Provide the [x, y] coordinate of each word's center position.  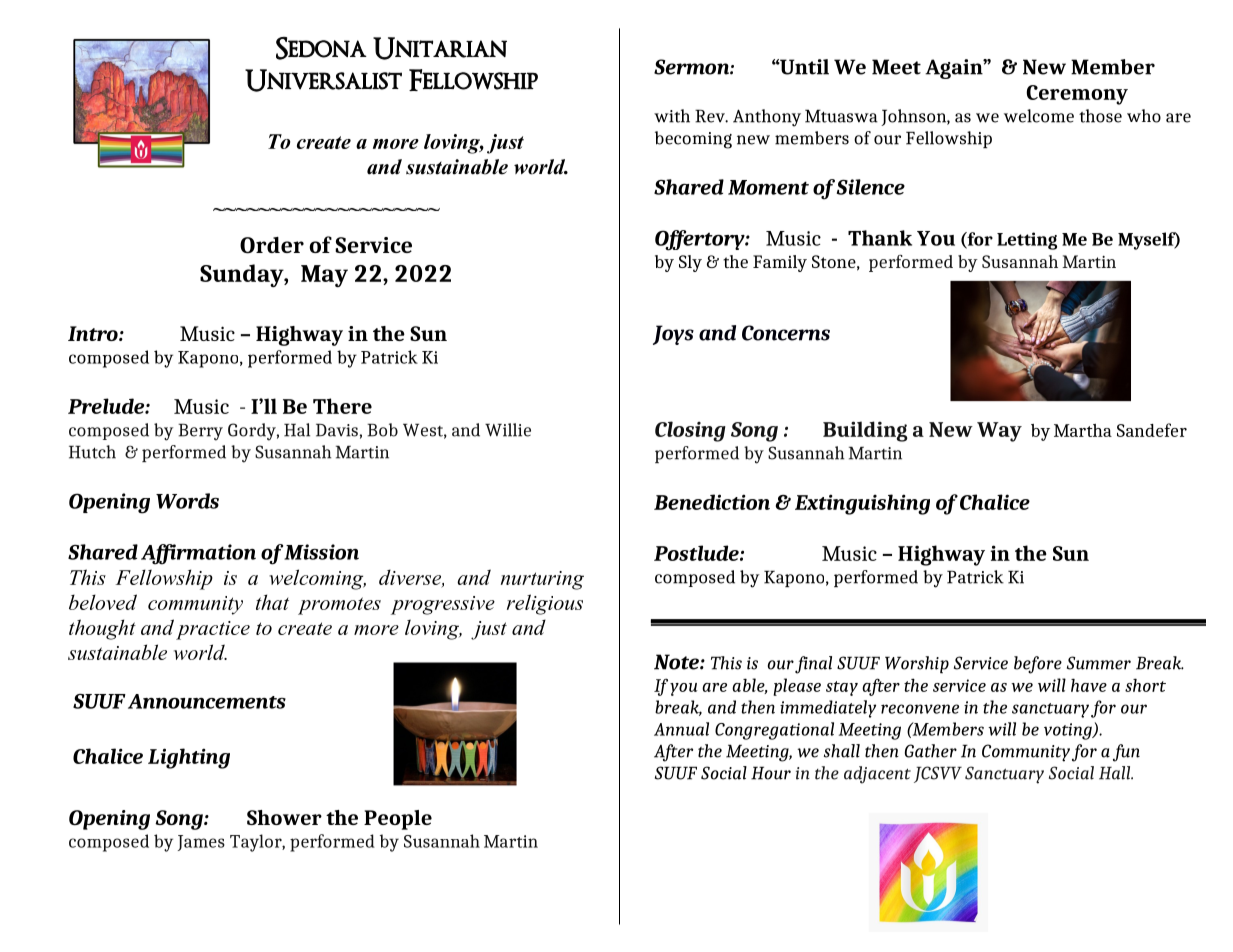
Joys [673, 335]
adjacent [877, 775]
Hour [771, 773]
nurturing [542, 580]
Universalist [323, 80]
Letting [1027, 241]
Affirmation [198, 554]
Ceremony [1077, 95]
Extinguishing [862, 504]
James [201, 843]
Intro [94, 333]
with [672, 116]
